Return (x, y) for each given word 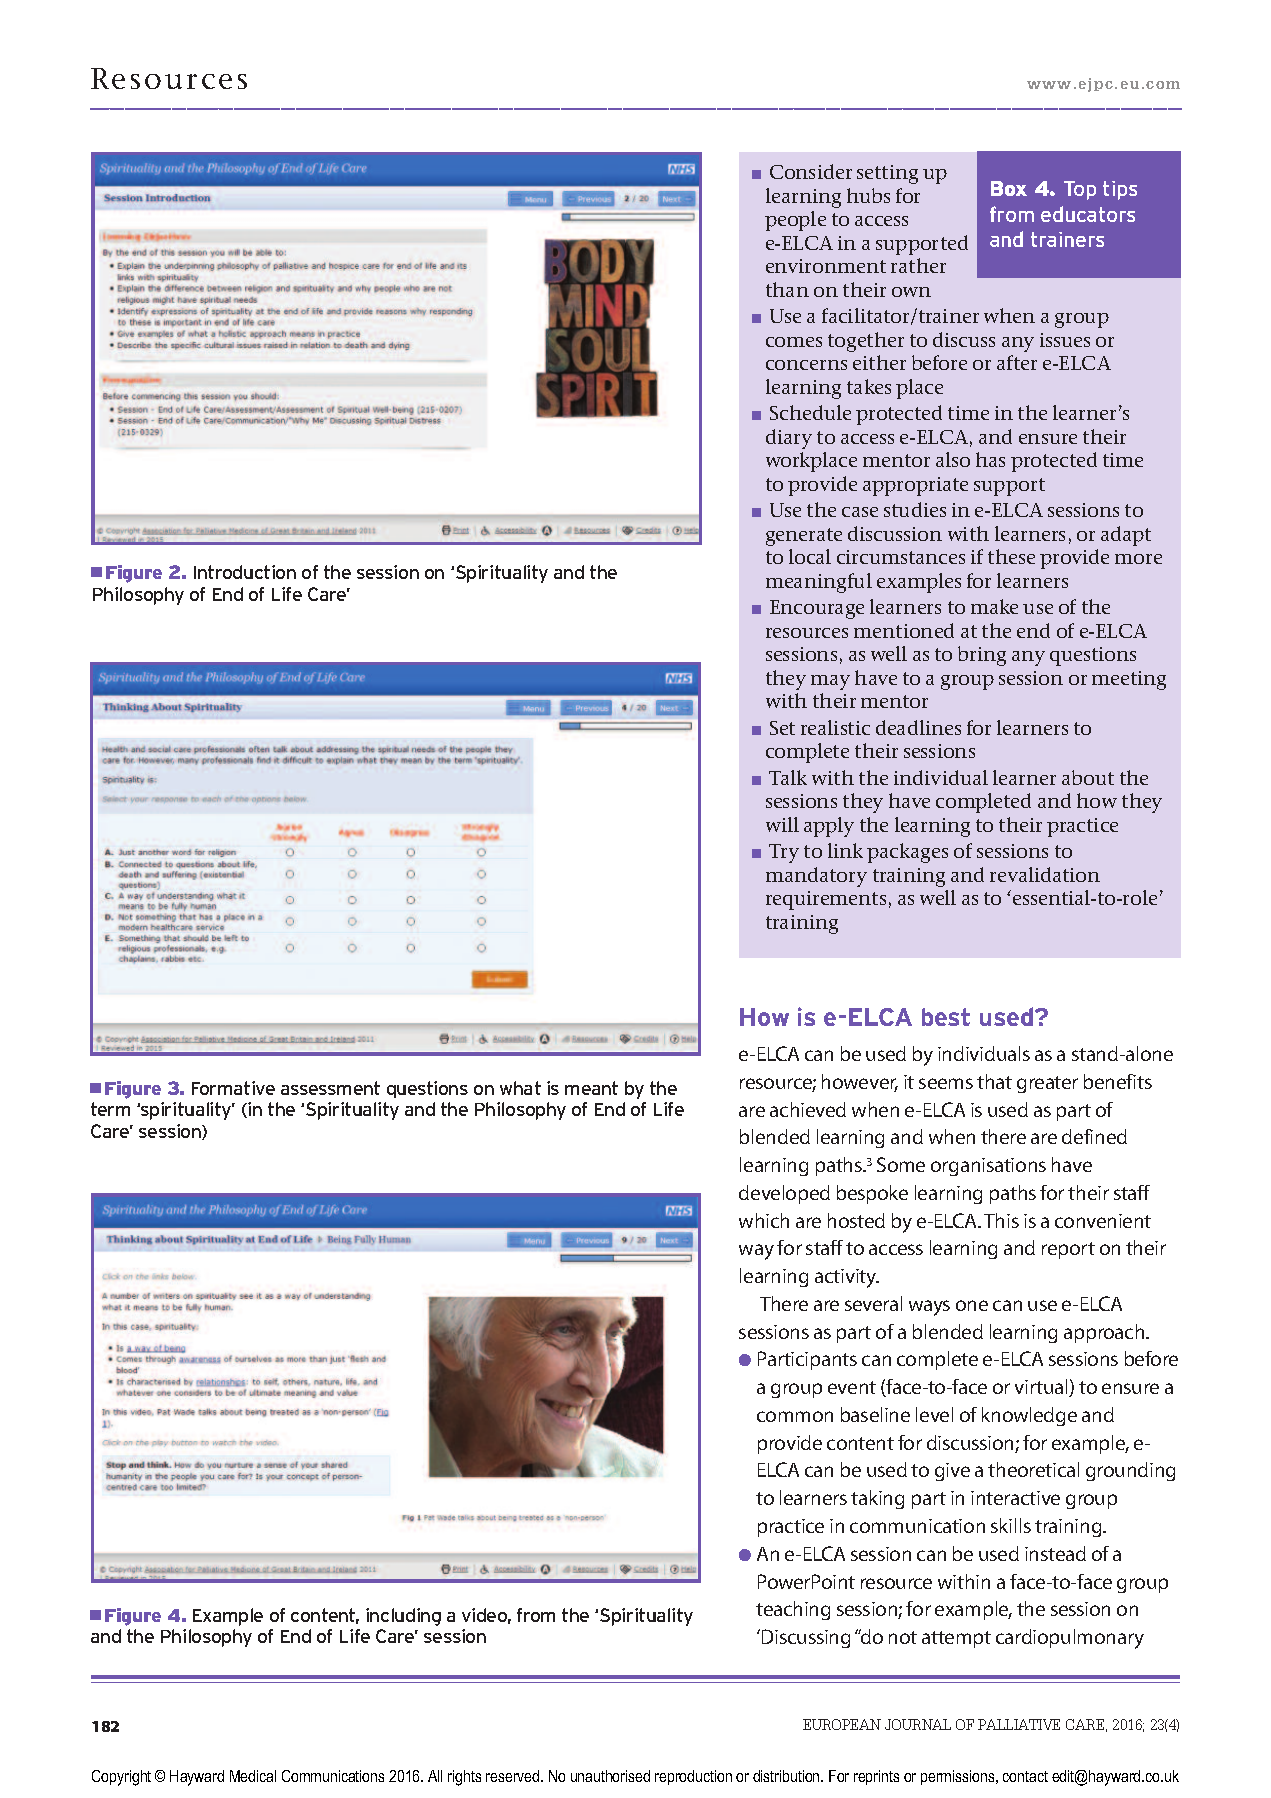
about (1088, 777)
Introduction (245, 572)
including (403, 1617)
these (1011, 556)
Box (1009, 188)
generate (804, 537)
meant (591, 1088)
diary (789, 439)
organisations (988, 1167)
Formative (233, 1088)
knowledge (1029, 1416)
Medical (253, 1776)
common (795, 1416)
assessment (330, 1088)
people (795, 221)
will (782, 824)
